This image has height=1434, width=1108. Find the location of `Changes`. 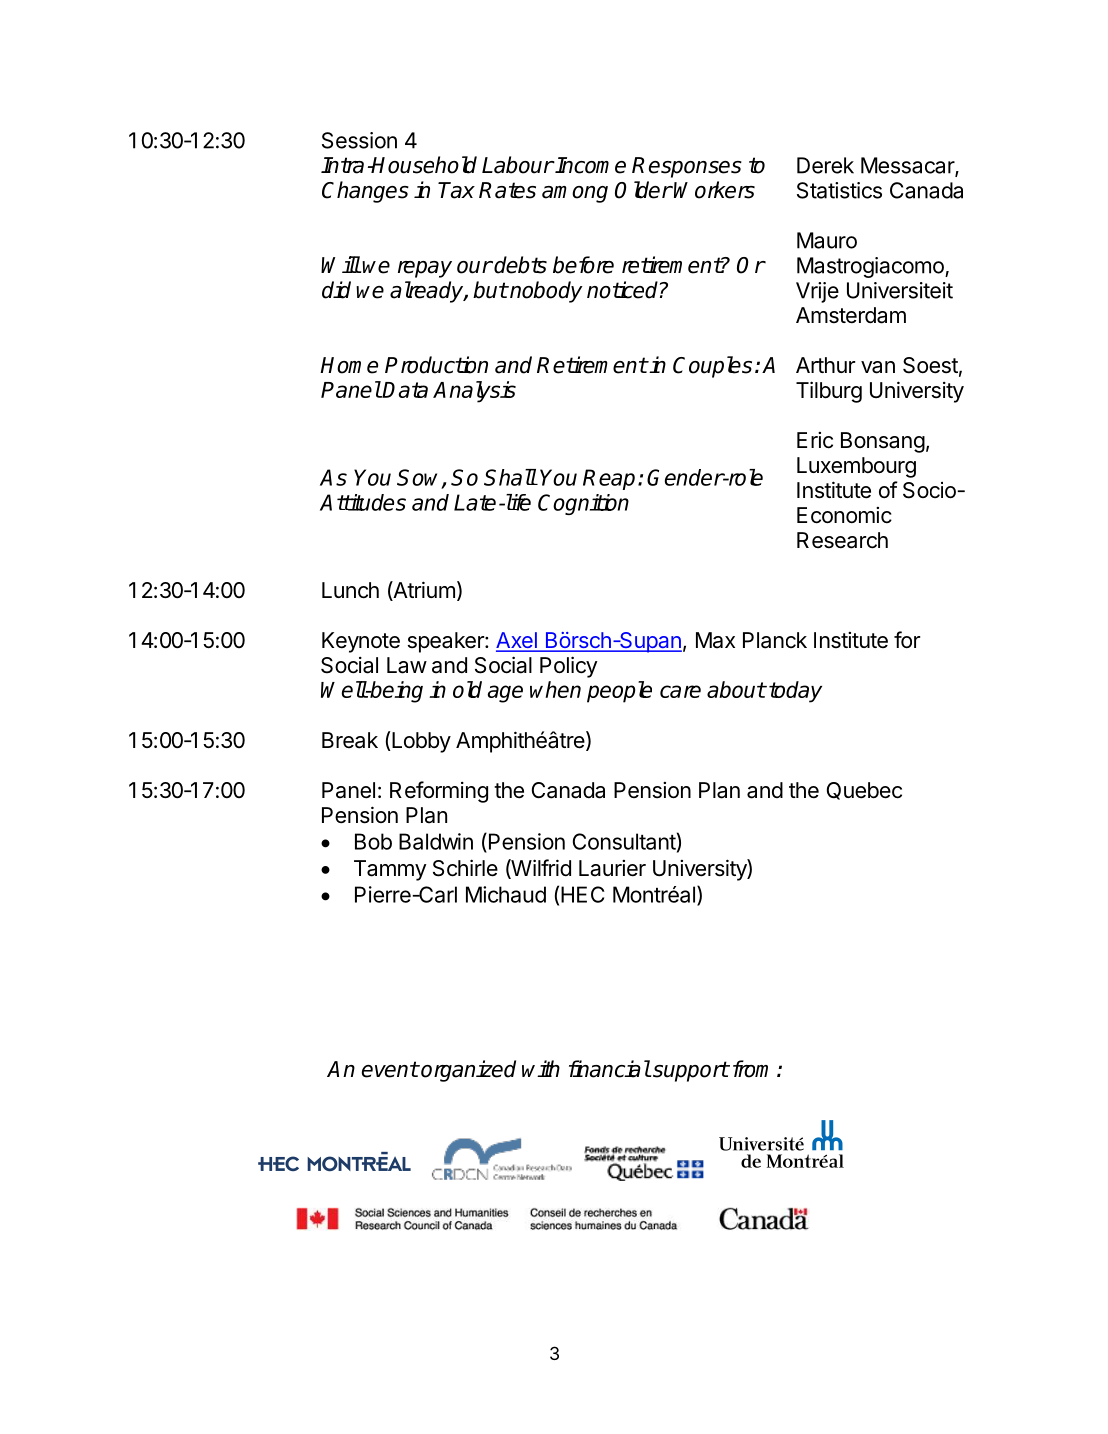

Changes is located at coordinates (365, 192).
